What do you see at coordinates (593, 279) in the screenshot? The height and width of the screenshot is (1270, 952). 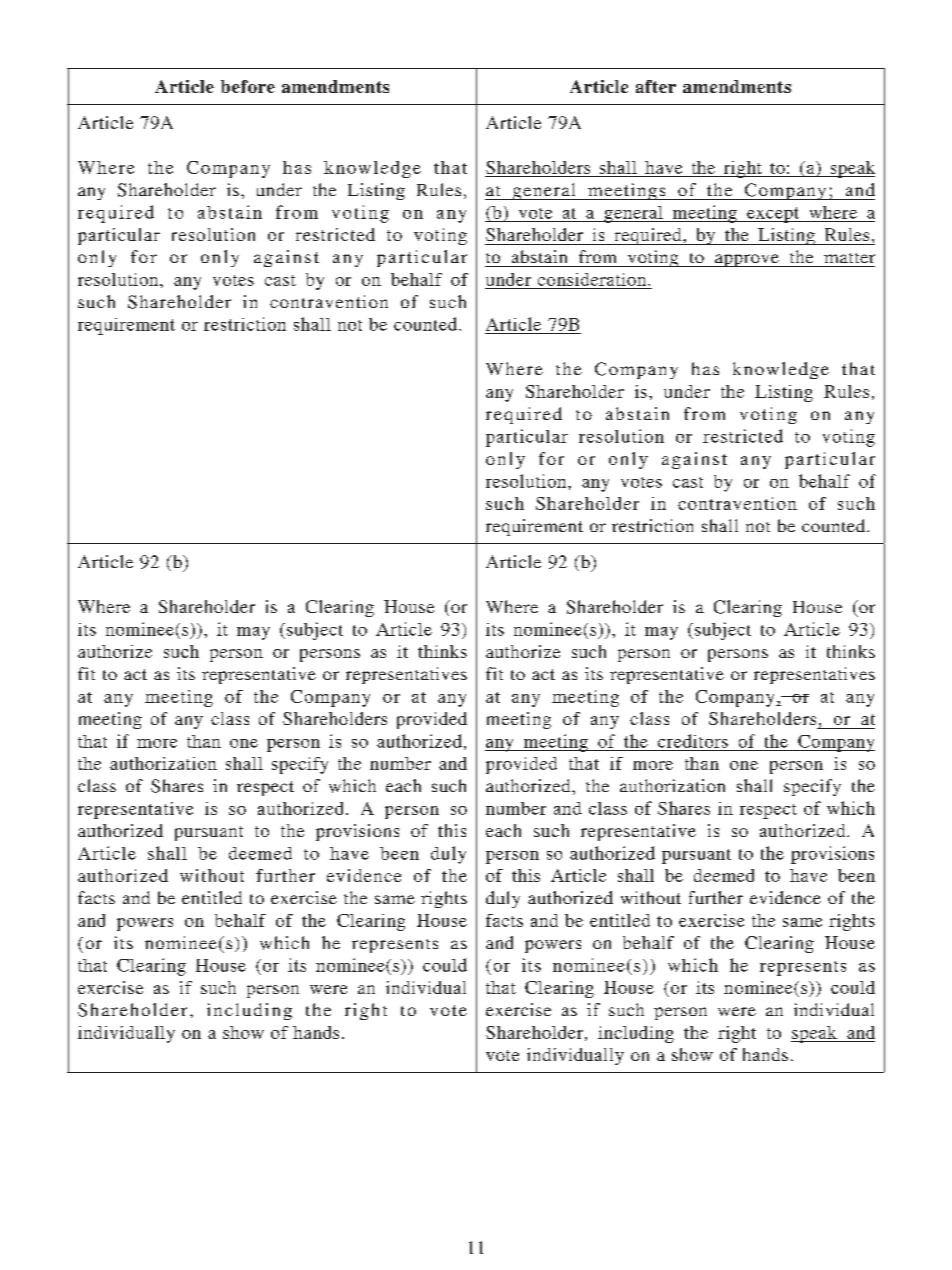 I see `consideration` at bounding box center [593, 279].
